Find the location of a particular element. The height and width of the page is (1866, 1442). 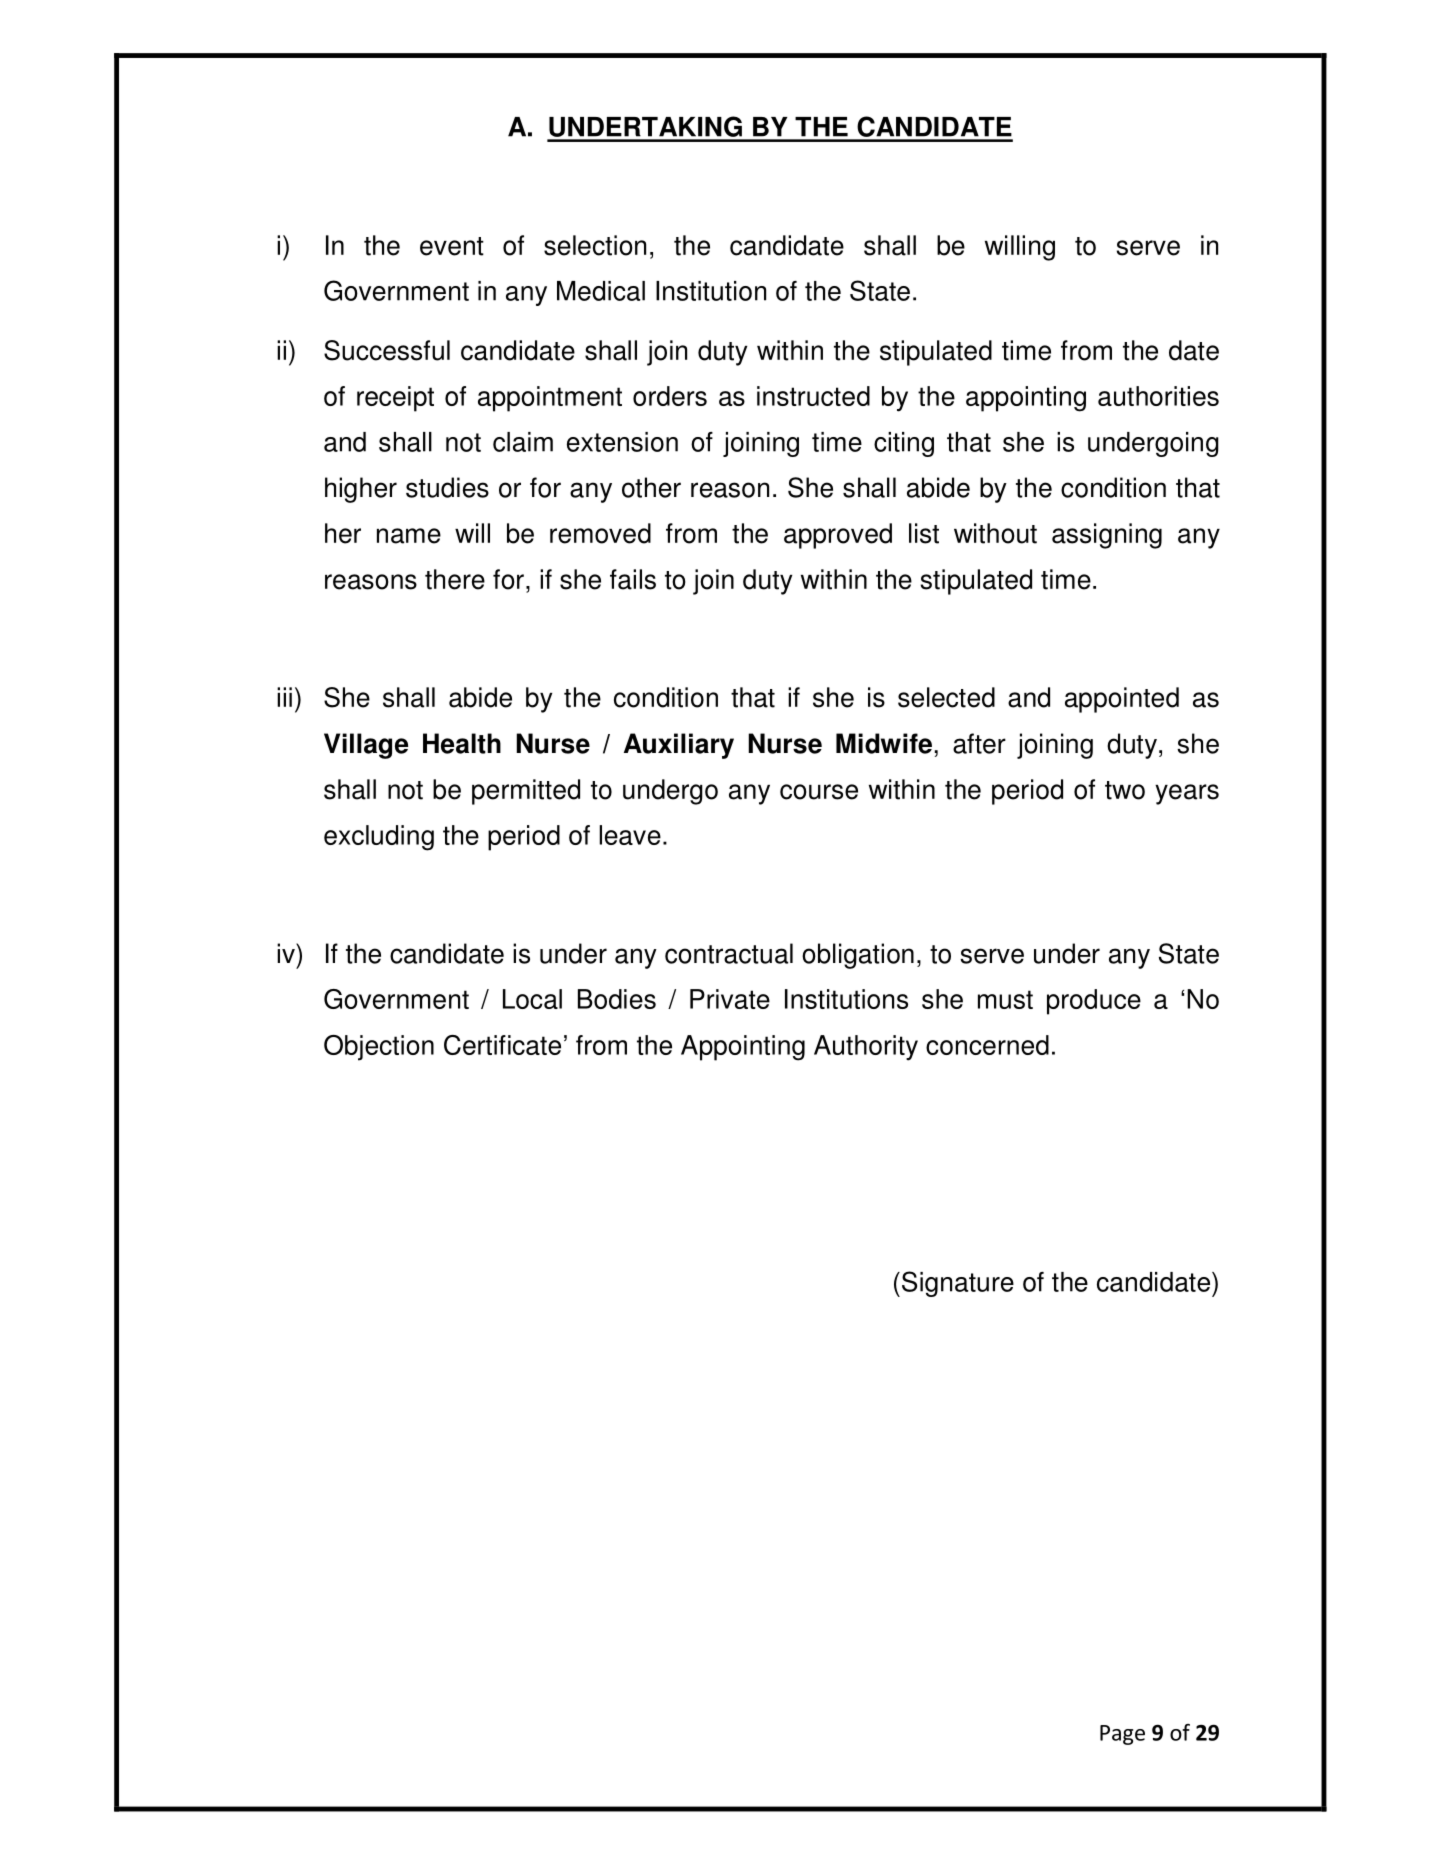

Successful is located at coordinates (387, 350).
